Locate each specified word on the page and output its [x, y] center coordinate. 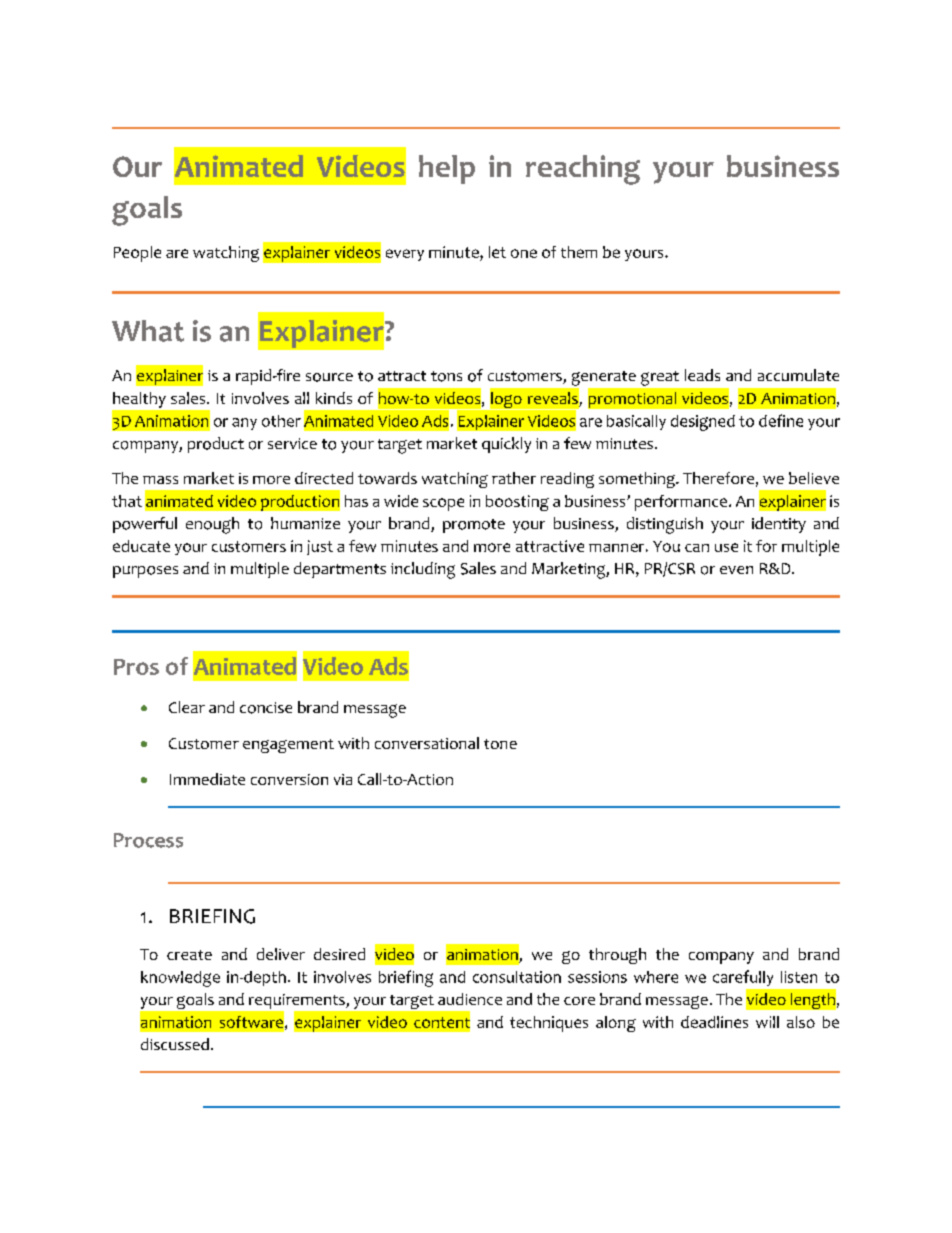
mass [160, 480]
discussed [175, 1044]
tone [500, 744]
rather [514, 478]
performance [682, 503]
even [736, 570]
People [137, 254]
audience [470, 999]
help [447, 169]
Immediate [207, 779]
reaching [583, 170]
